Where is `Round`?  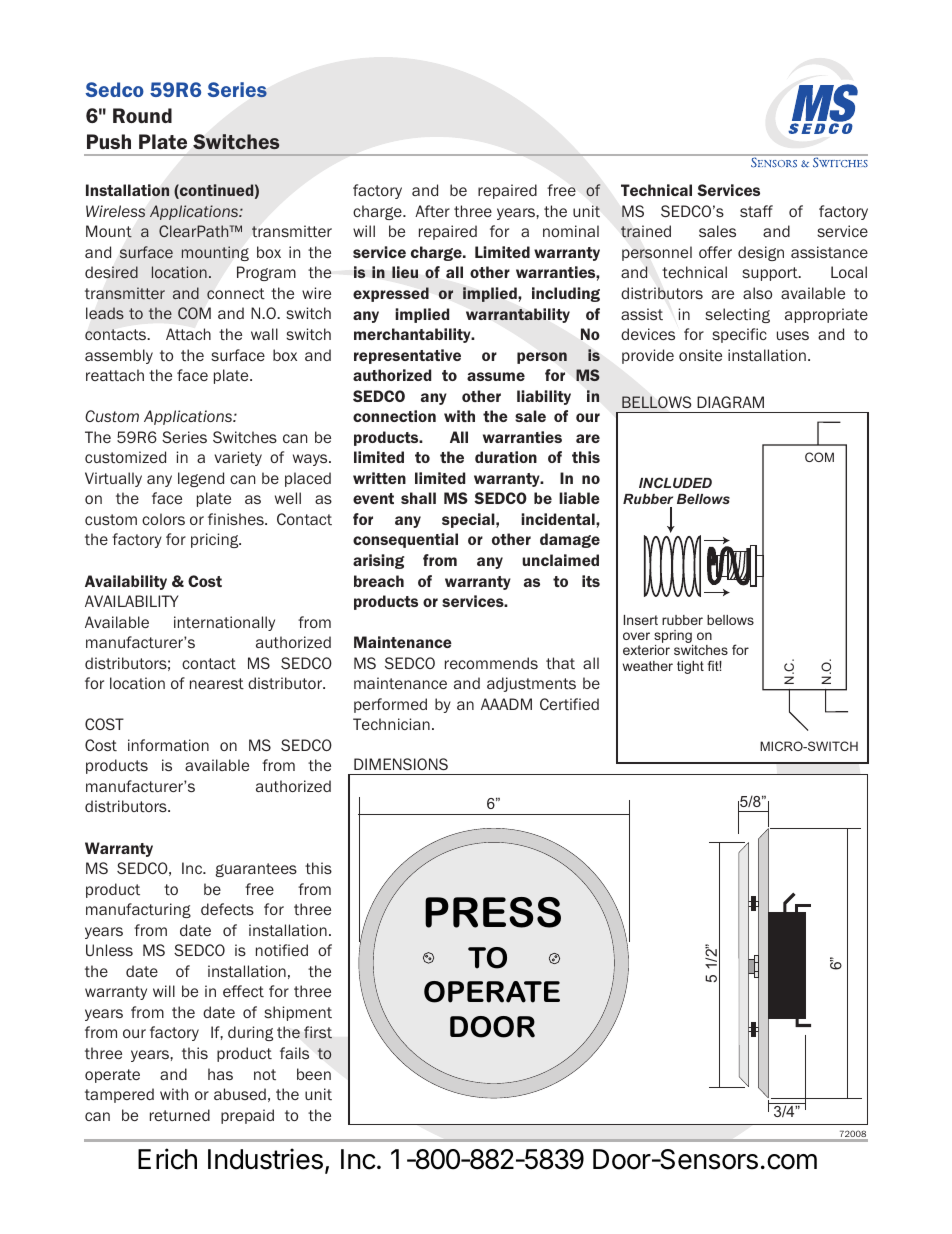 Round is located at coordinates (142, 115).
